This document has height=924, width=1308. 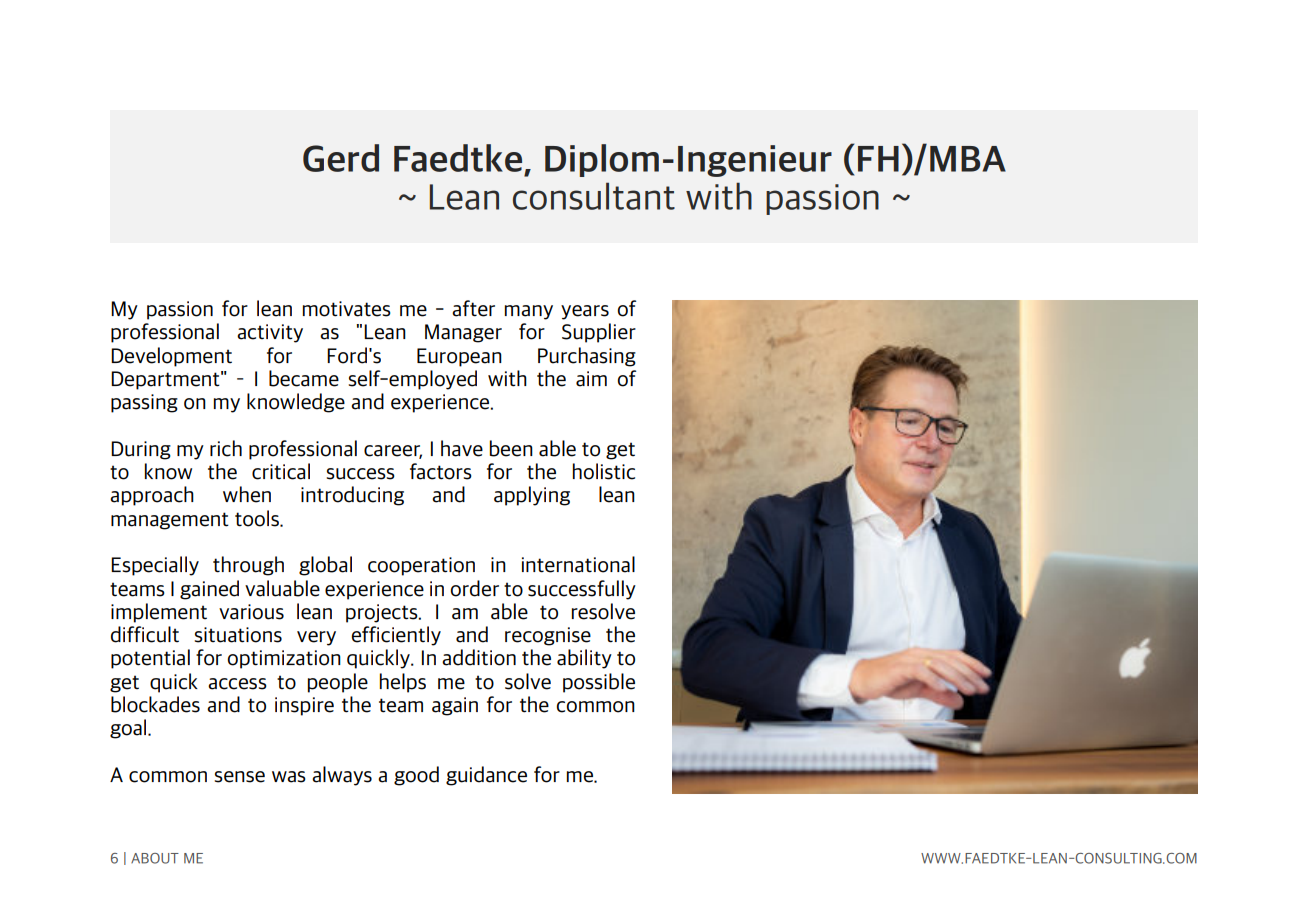 What do you see at coordinates (341, 158) in the document?
I see `Gerd` at bounding box center [341, 158].
